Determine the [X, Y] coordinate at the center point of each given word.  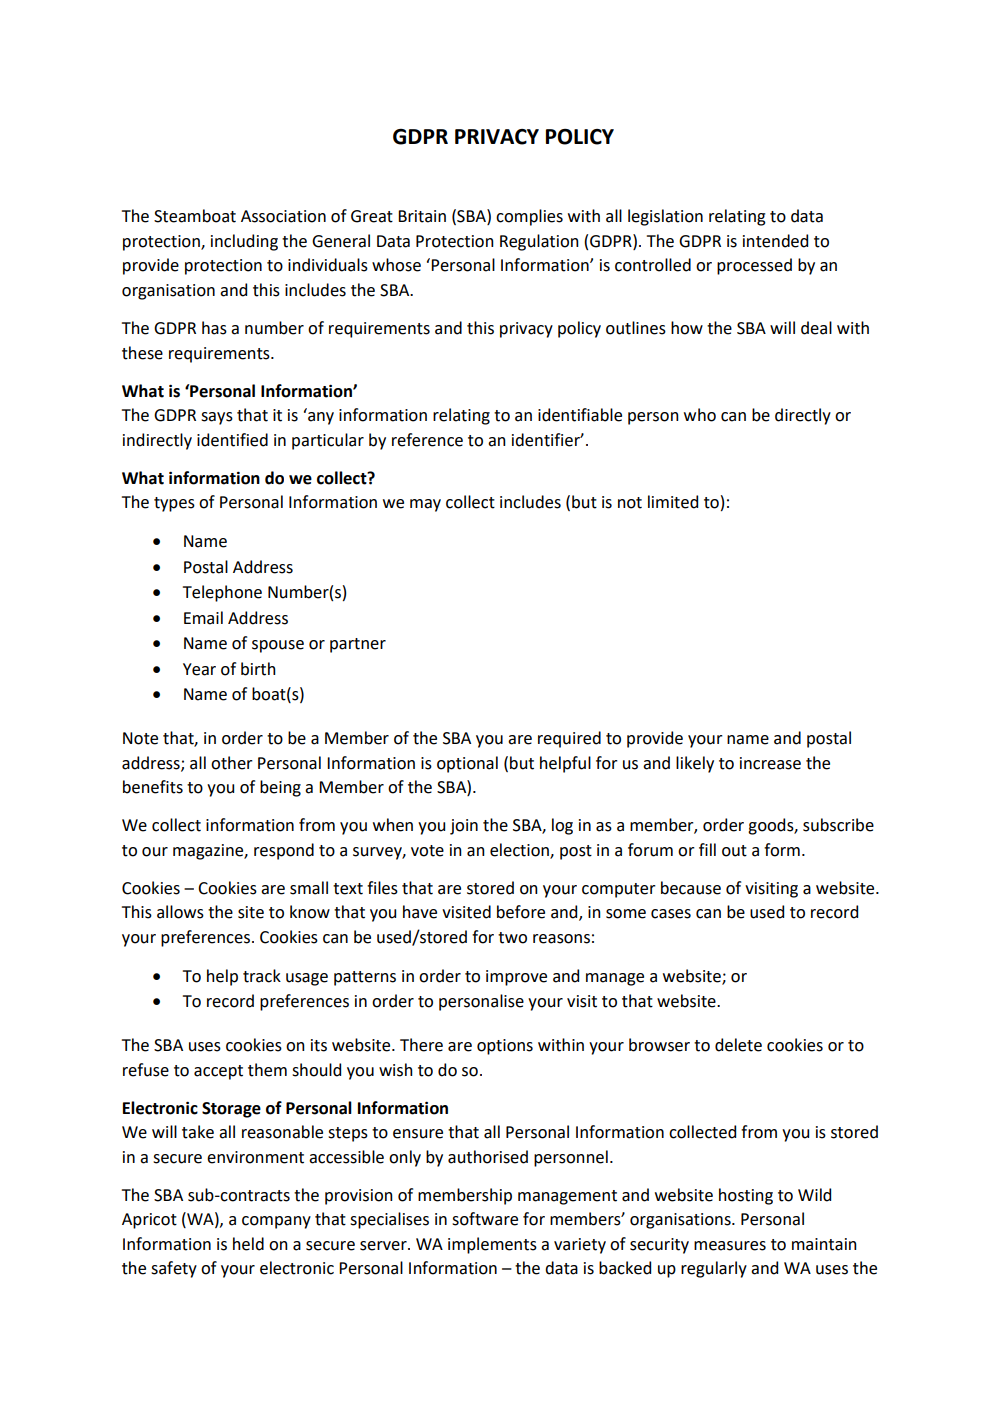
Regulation [539, 242]
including [244, 242]
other [232, 763]
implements [492, 1245]
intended [775, 241]
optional [467, 764]
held [248, 1244]
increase [770, 763]
